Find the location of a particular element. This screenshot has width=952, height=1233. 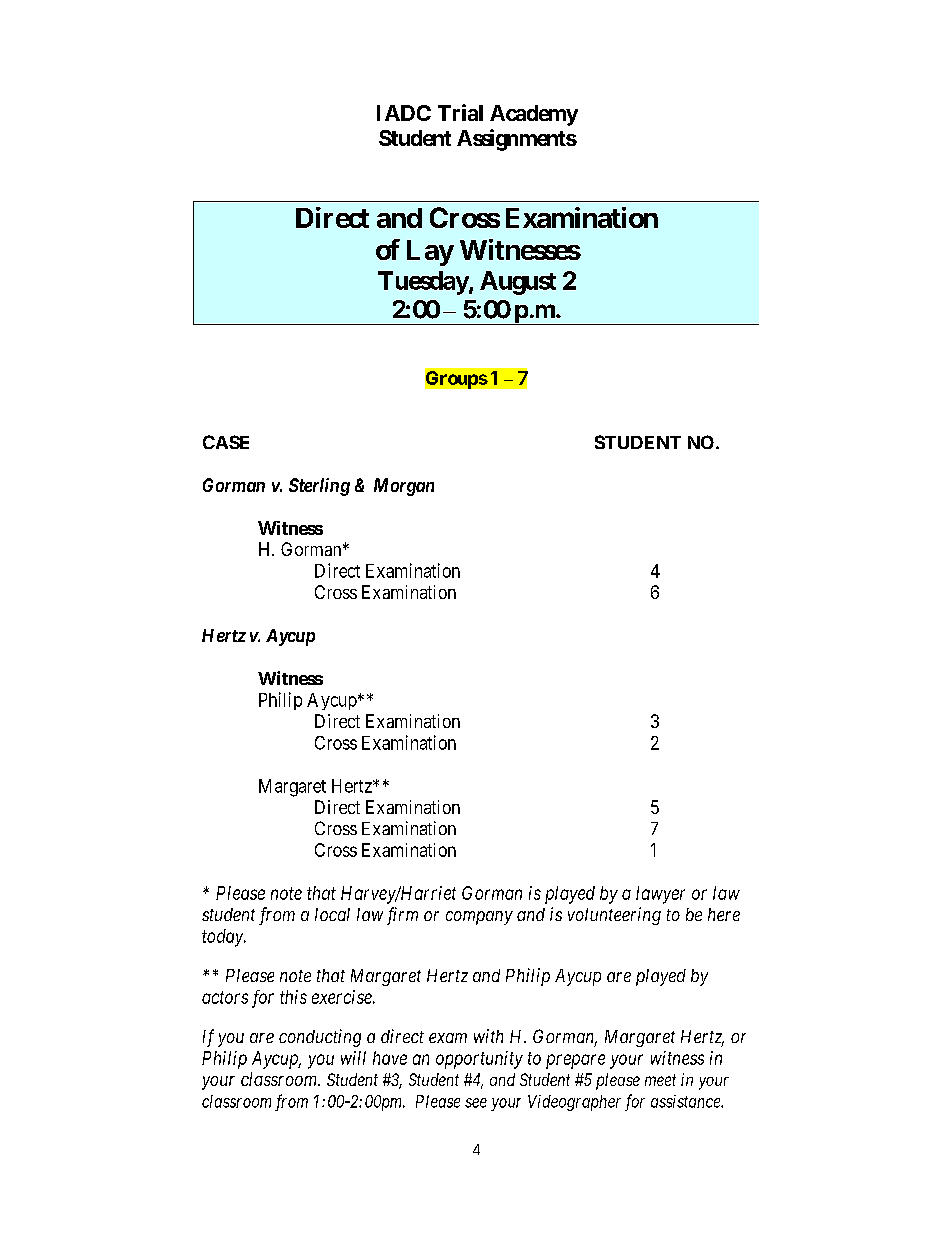

Academy is located at coordinates (534, 115).
